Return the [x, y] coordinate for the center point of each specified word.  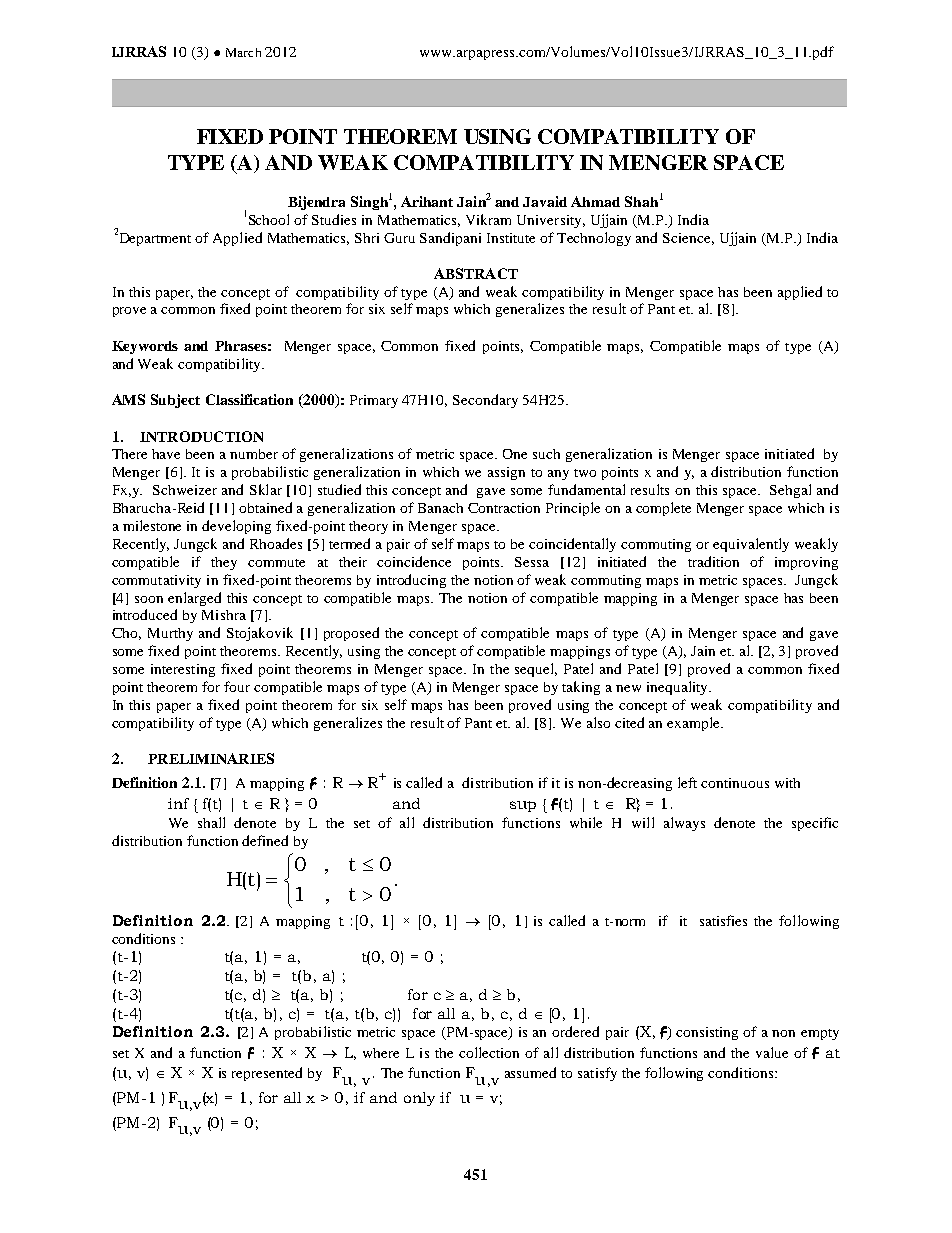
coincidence [414, 561]
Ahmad [595, 201]
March [243, 52]
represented [267, 1074]
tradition [713, 561]
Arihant [427, 201]
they [224, 563]
